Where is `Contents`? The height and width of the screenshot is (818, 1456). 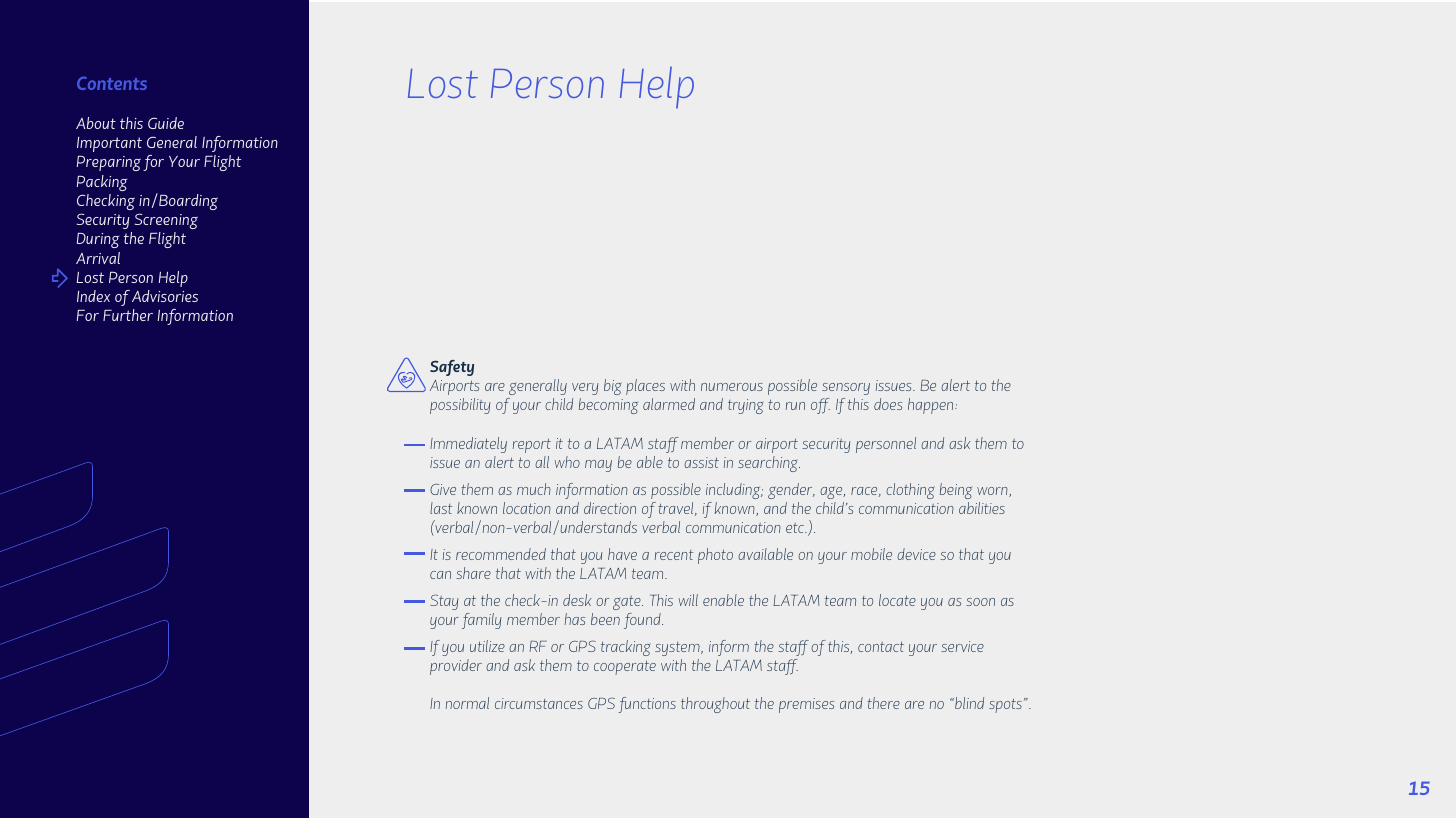 Contents is located at coordinates (112, 83).
